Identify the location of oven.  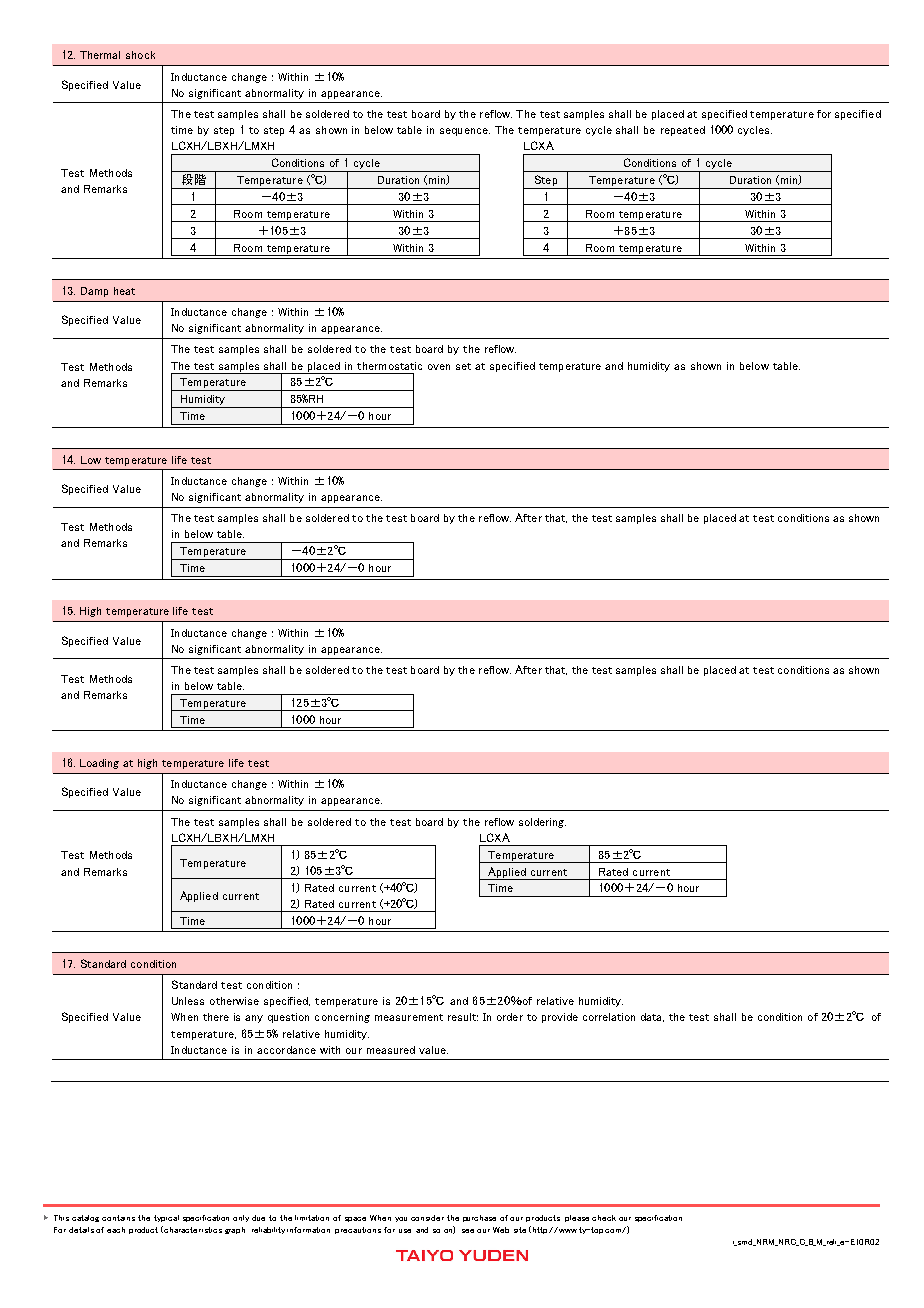
(439, 367).
